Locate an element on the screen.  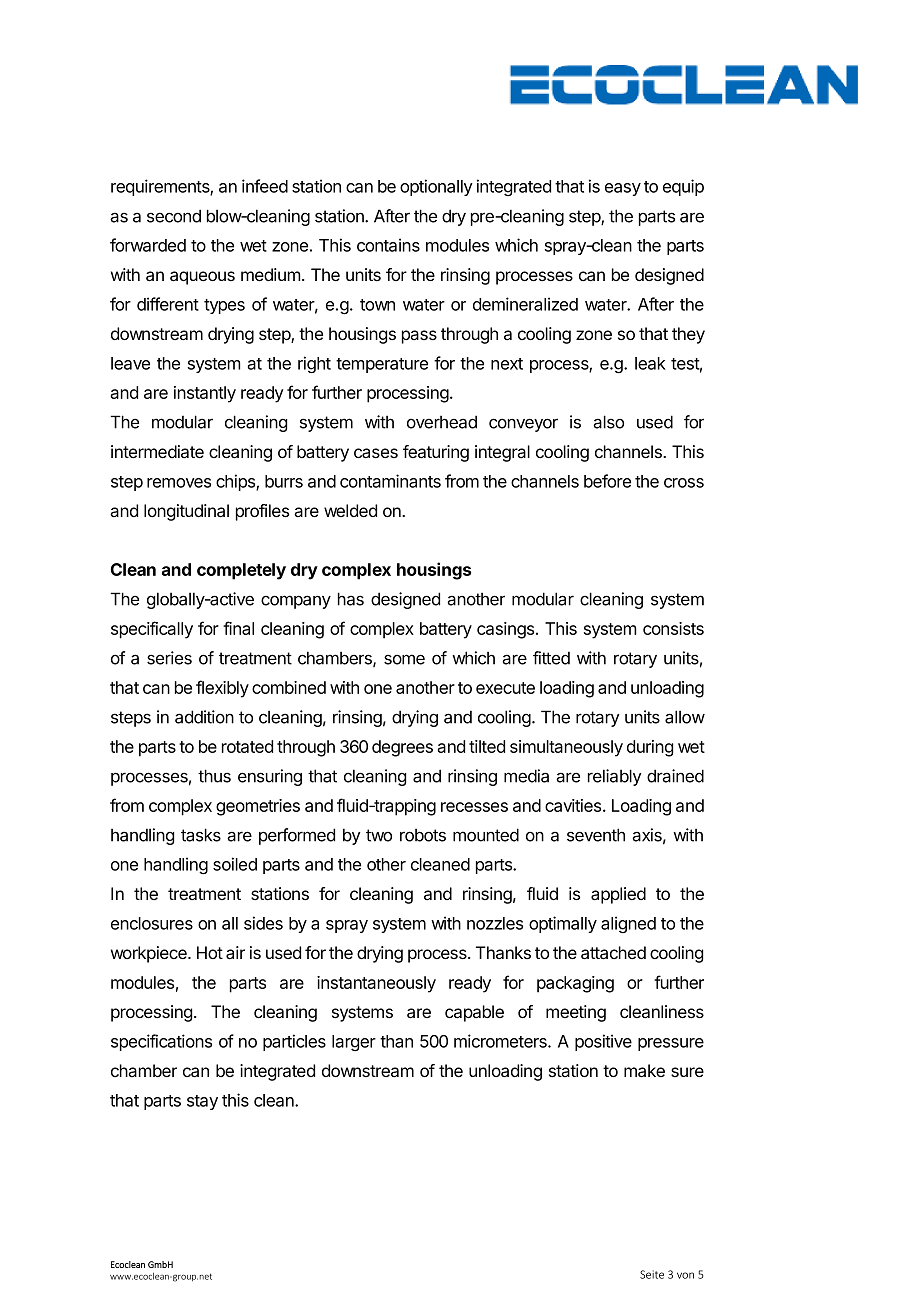
contains is located at coordinates (388, 245).
